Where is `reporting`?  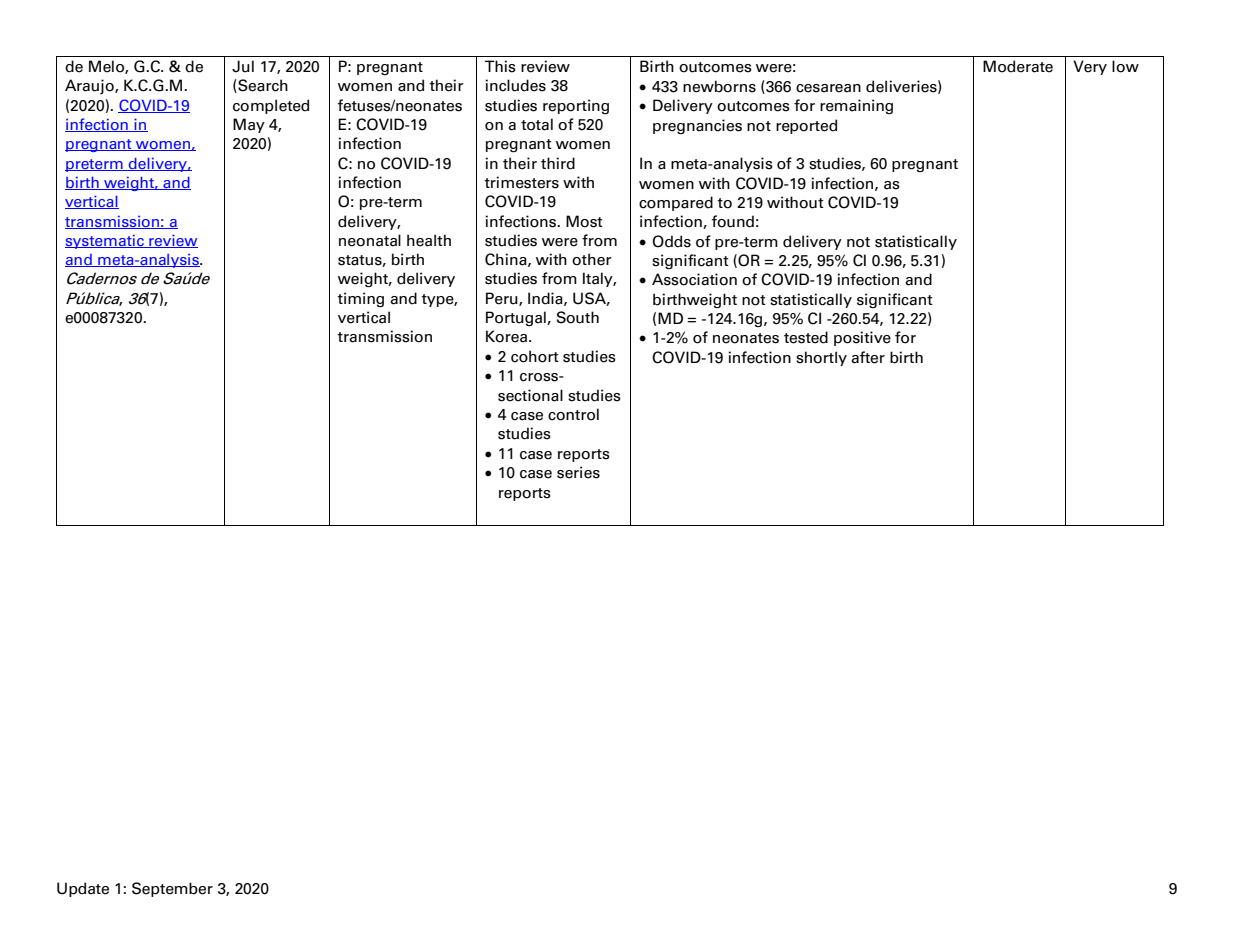
reporting is located at coordinates (576, 107).
